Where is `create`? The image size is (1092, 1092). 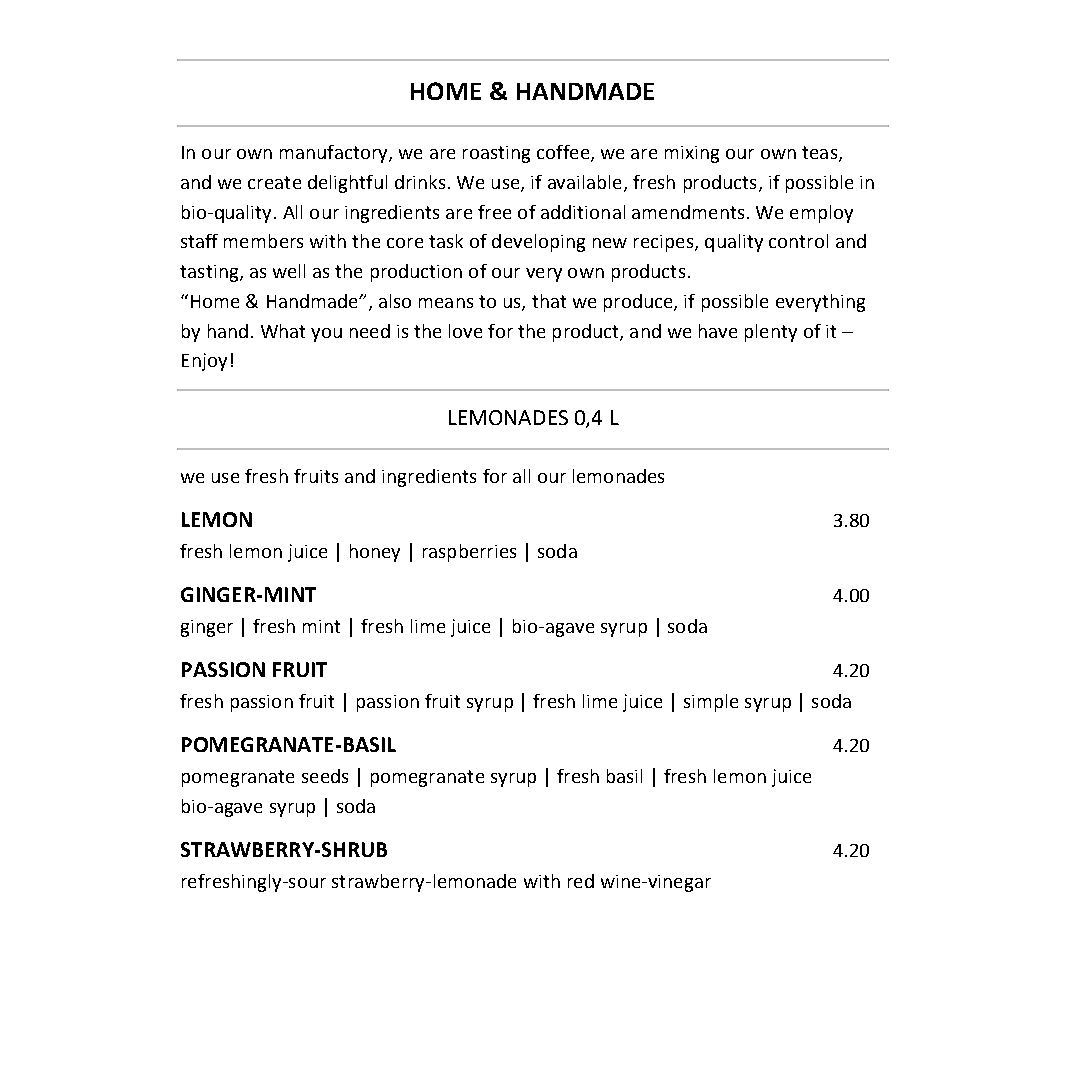 create is located at coordinates (274, 182).
